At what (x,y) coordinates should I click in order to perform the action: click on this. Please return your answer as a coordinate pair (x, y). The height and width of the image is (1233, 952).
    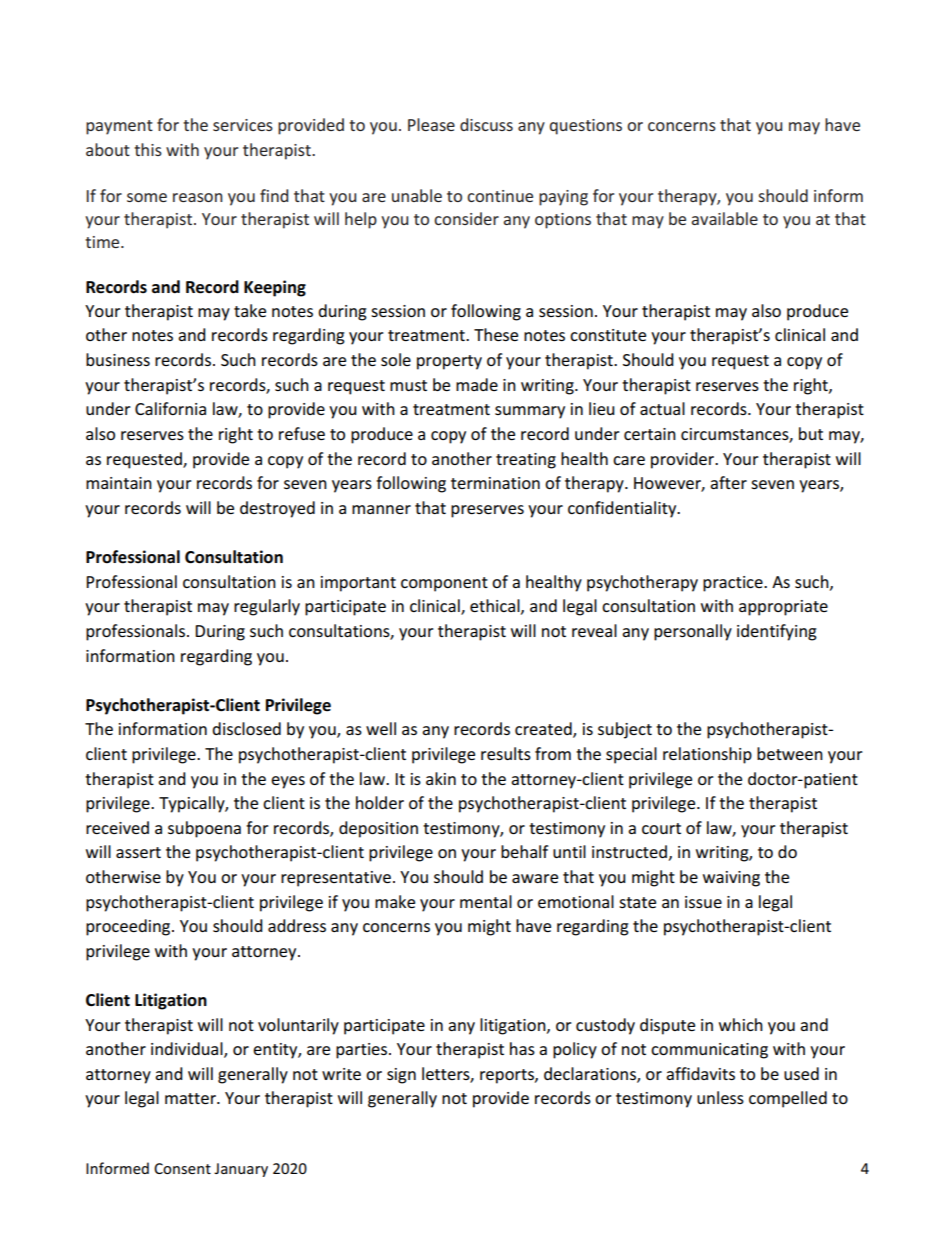
    Looking at the image, I should click on (148, 149).
